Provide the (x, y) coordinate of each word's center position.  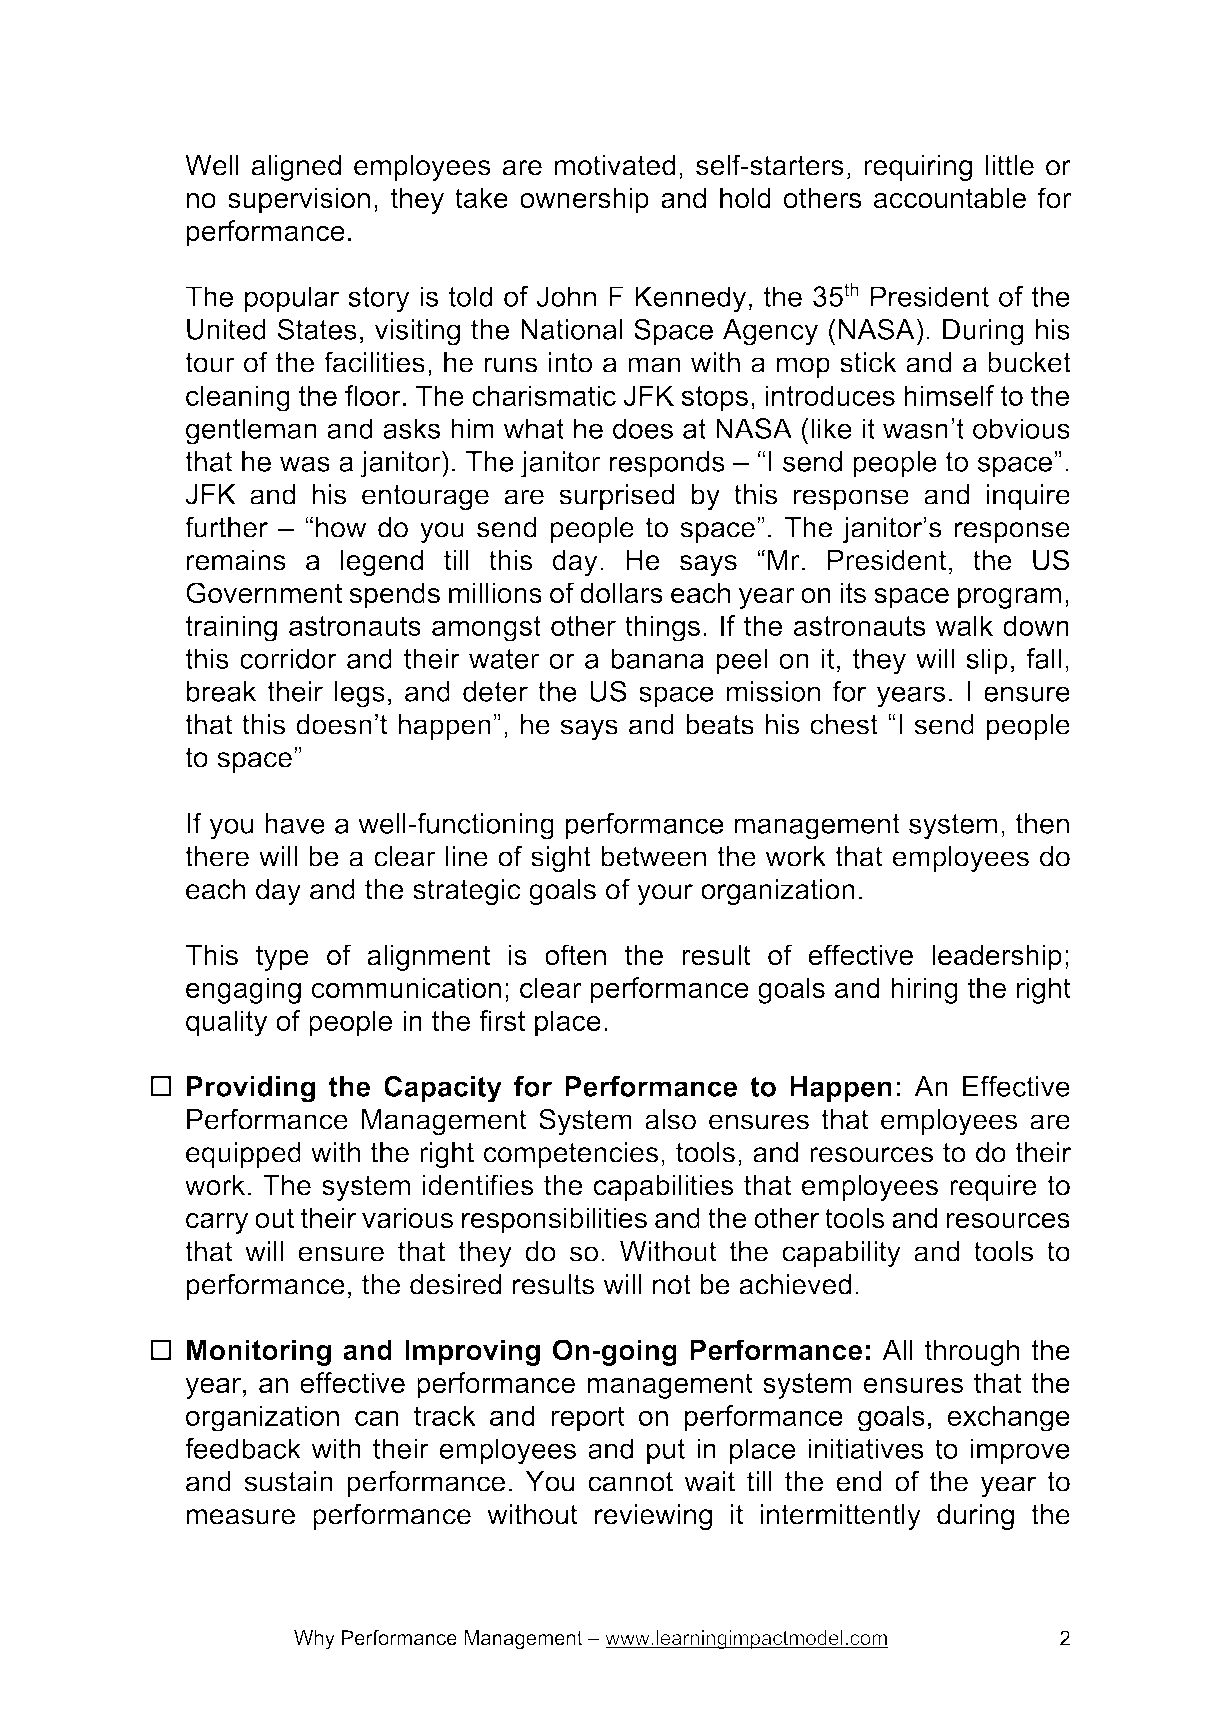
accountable (950, 198)
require (993, 1188)
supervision (299, 200)
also (670, 1119)
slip (987, 661)
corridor (288, 658)
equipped (243, 1155)
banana (657, 658)
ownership (584, 200)
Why (314, 1640)
